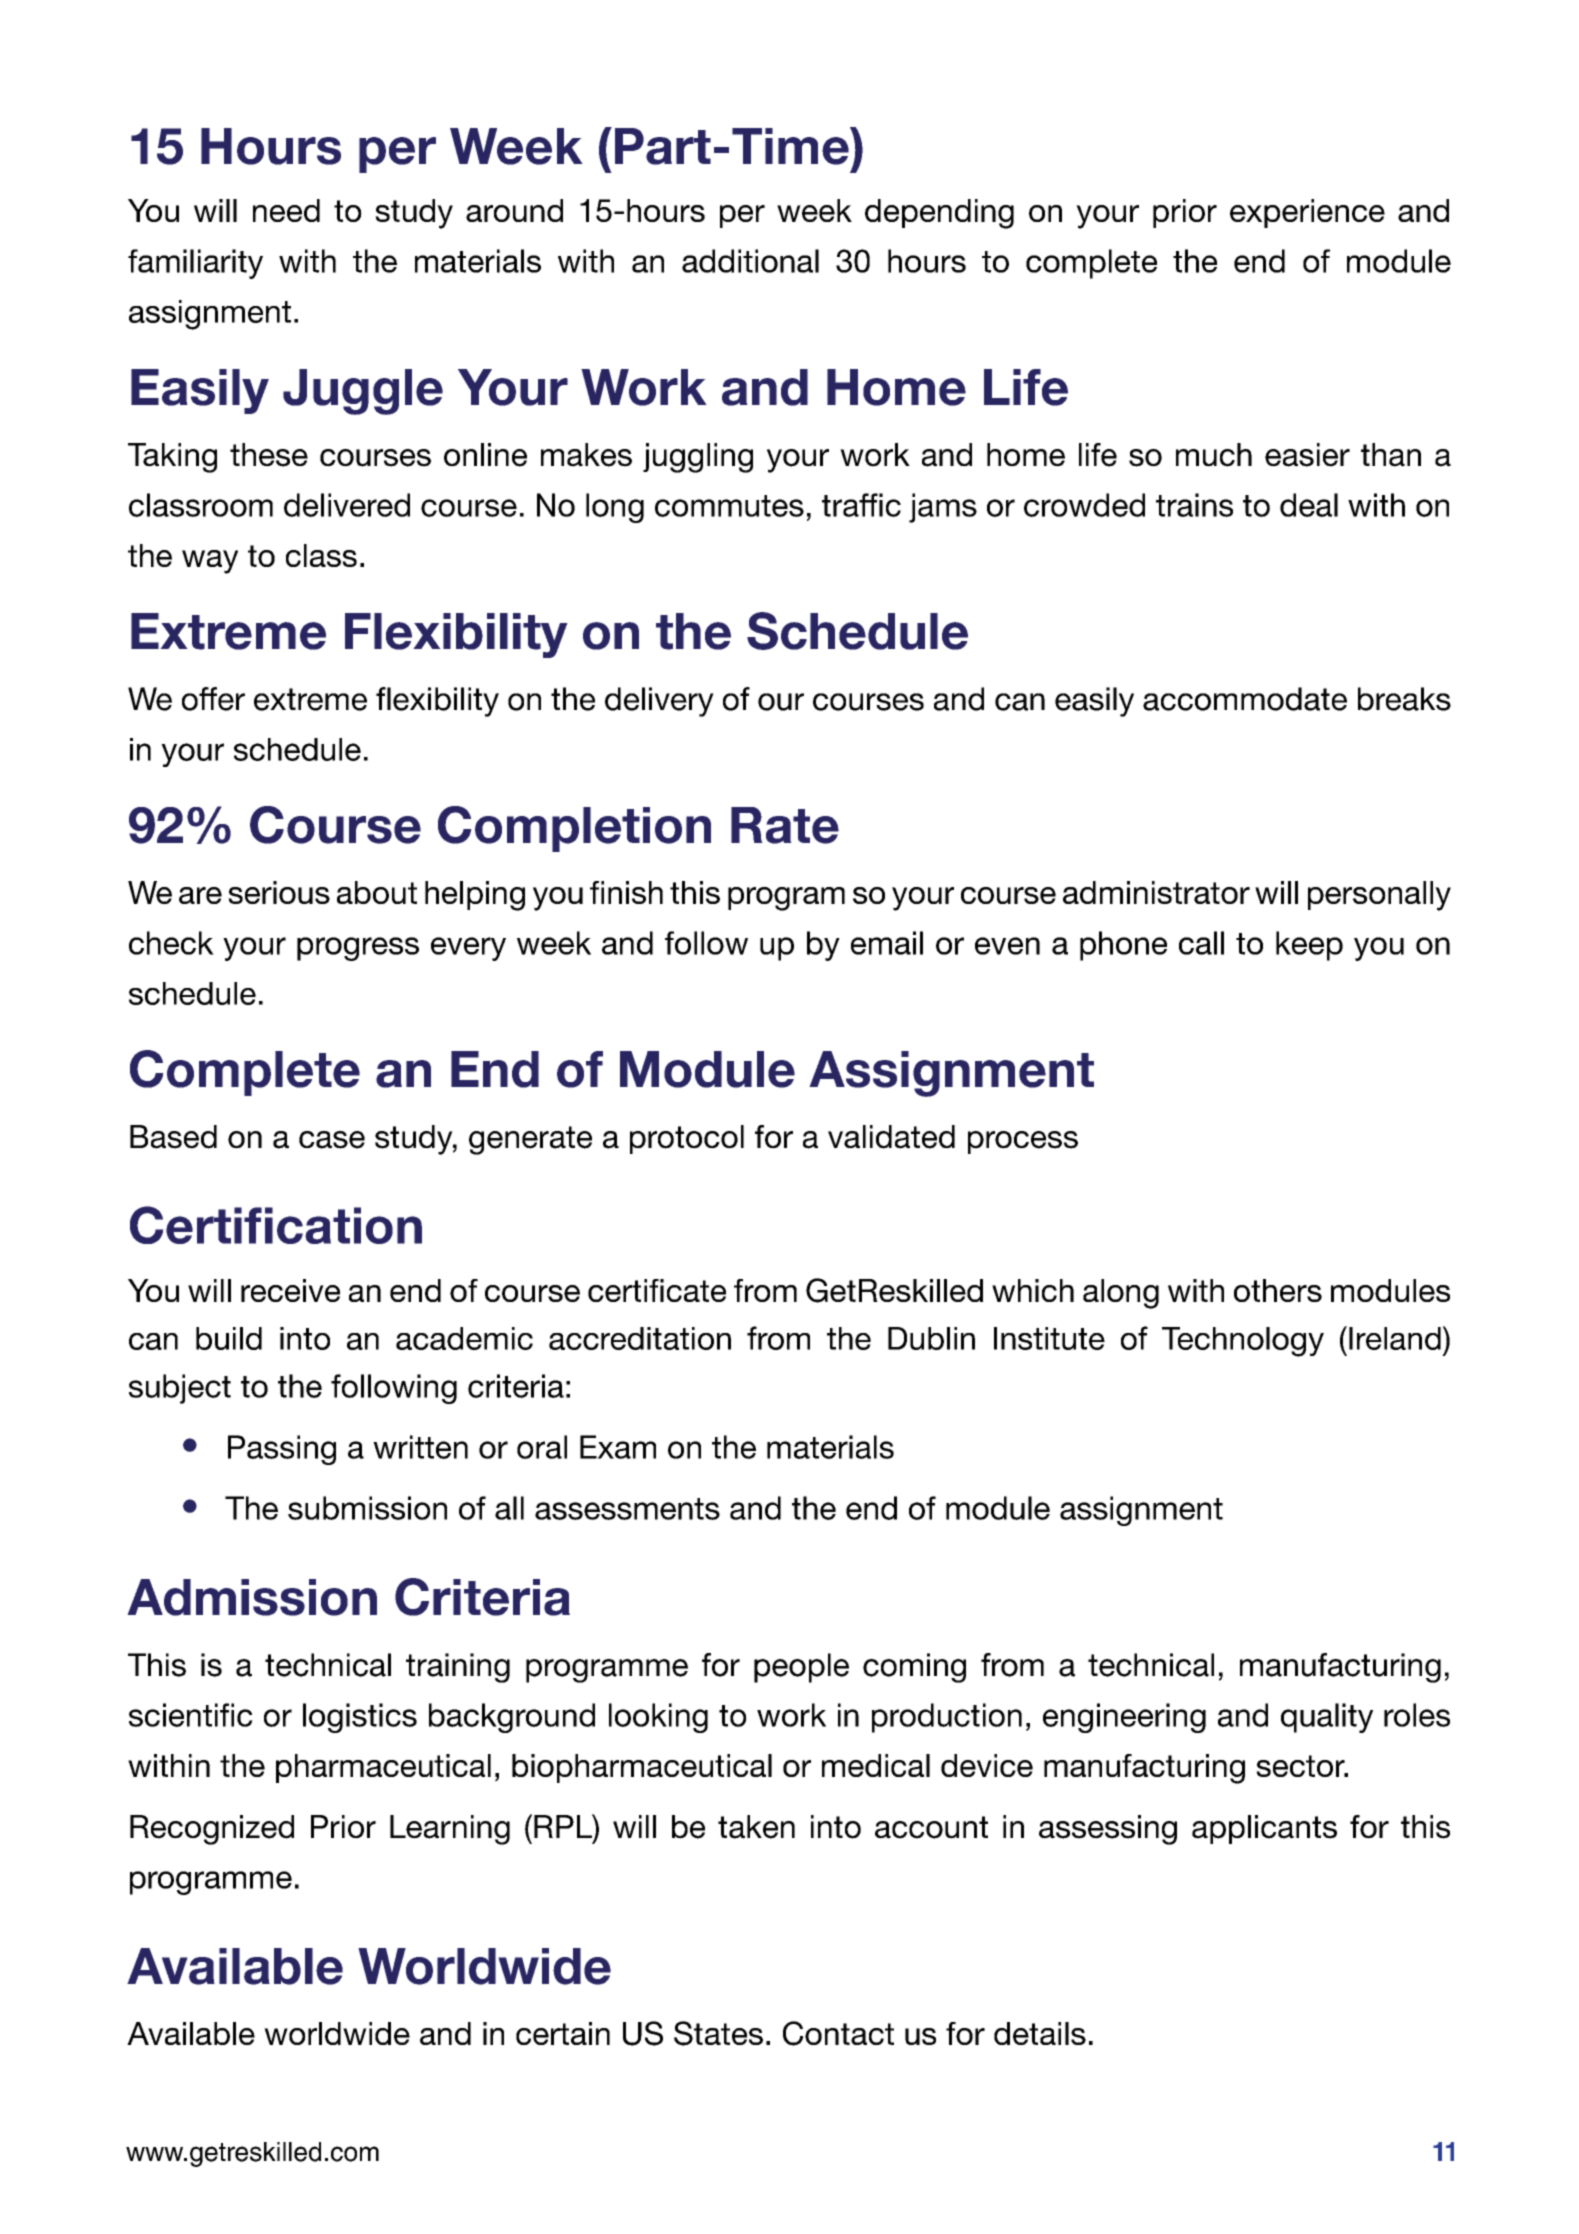 The width and height of the screenshot is (1579, 2234). Describe the element at coordinates (286, 210) in the screenshot. I see `need` at that location.
